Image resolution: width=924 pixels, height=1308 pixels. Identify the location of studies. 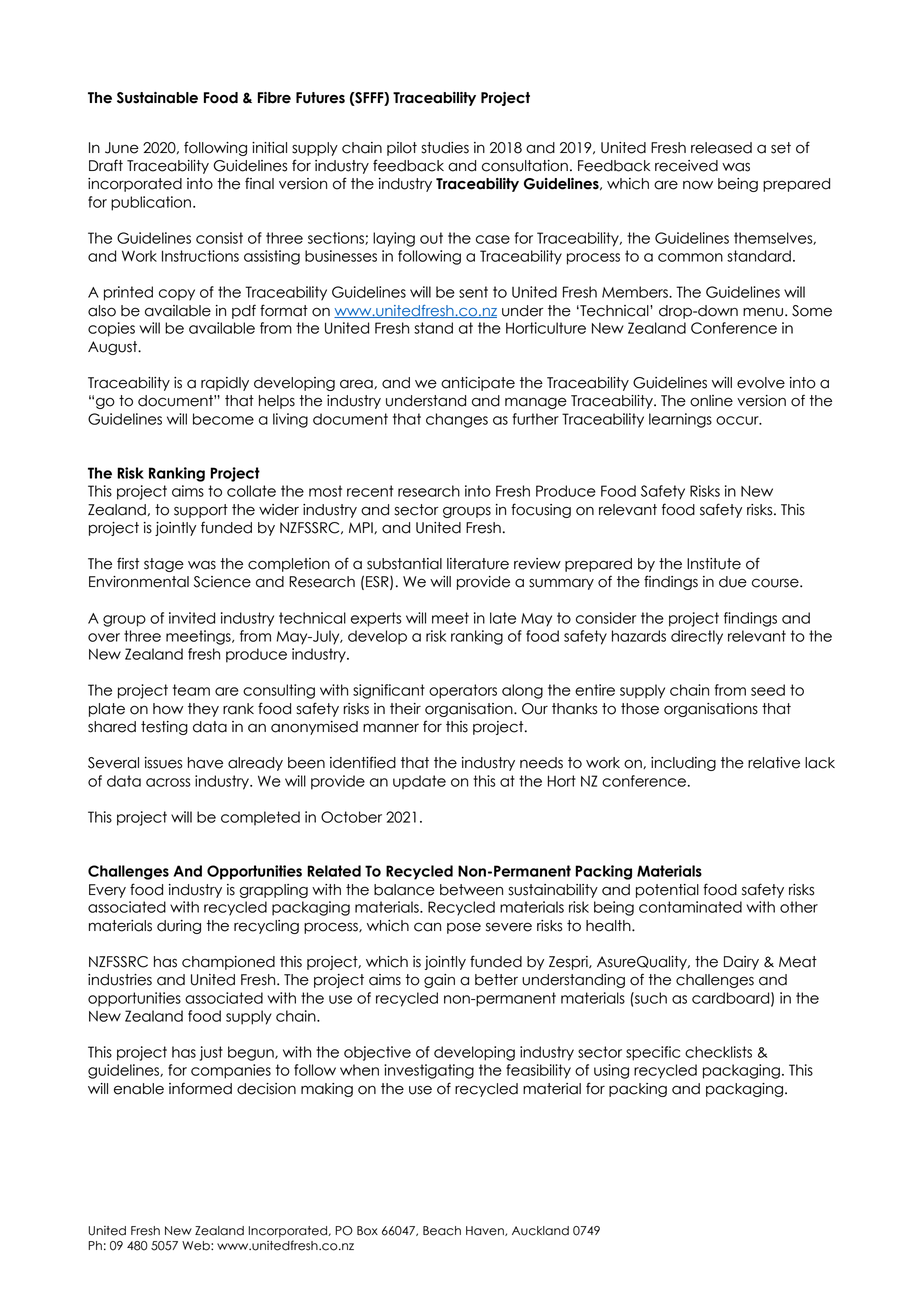
(445, 148).
